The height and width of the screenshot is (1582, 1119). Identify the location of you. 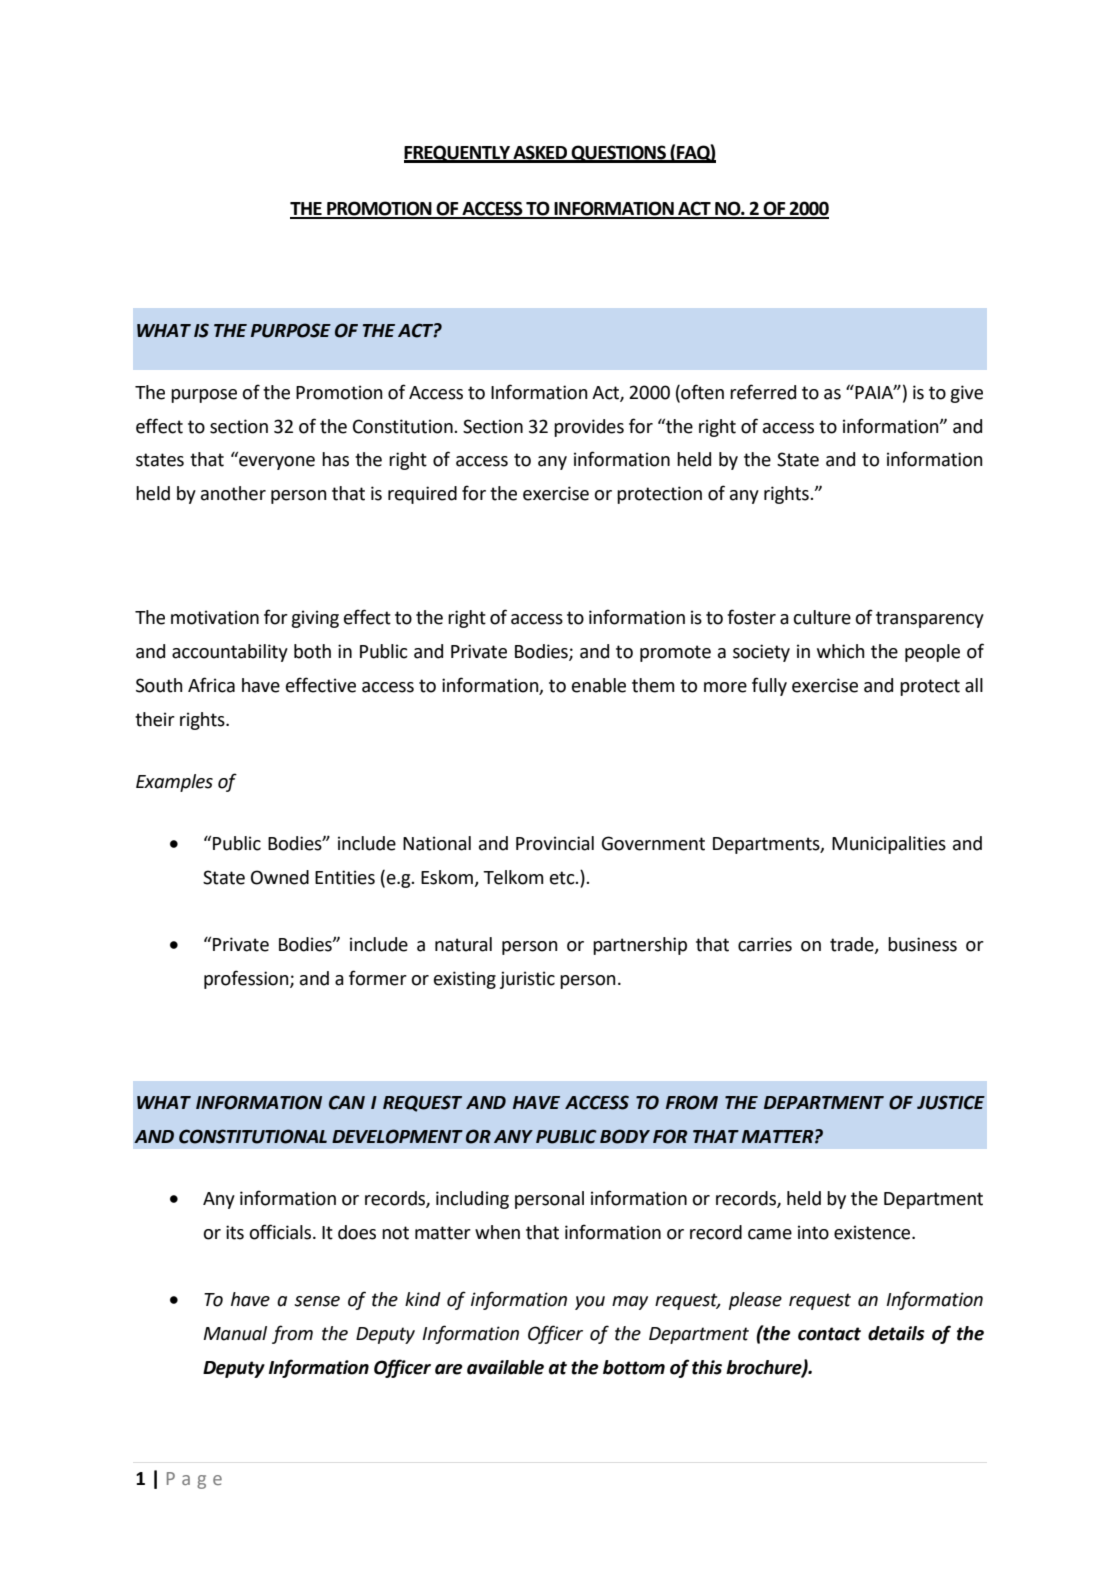
(590, 1303).
